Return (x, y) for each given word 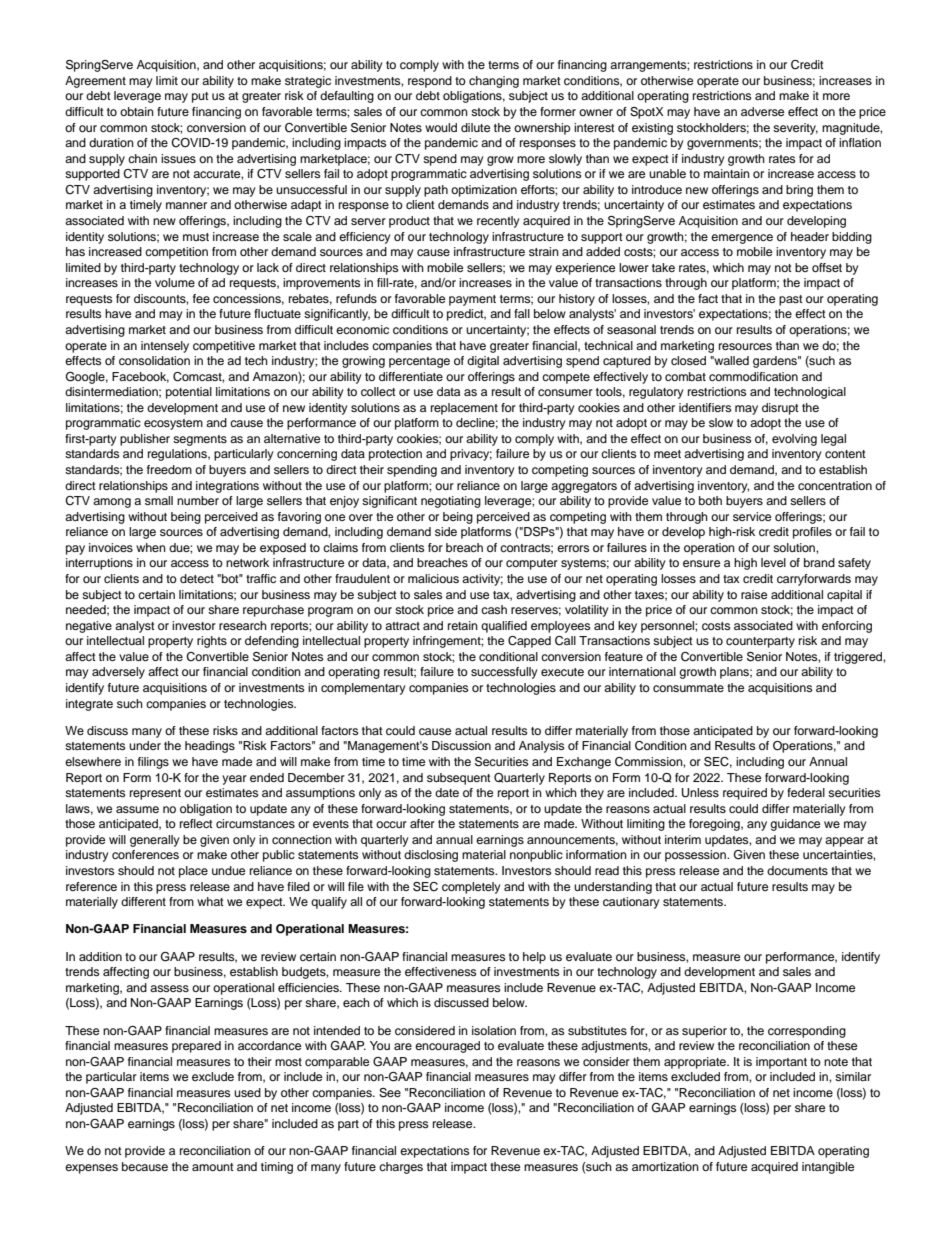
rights (212, 642)
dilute (475, 127)
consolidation (154, 360)
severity (795, 129)
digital (483, 362)
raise (754, 594)
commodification (753, 376)
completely (471, 888)
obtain (137, 111)
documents (797, 870)
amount (213, 1167)
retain (463, 625)
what (210, 901)
